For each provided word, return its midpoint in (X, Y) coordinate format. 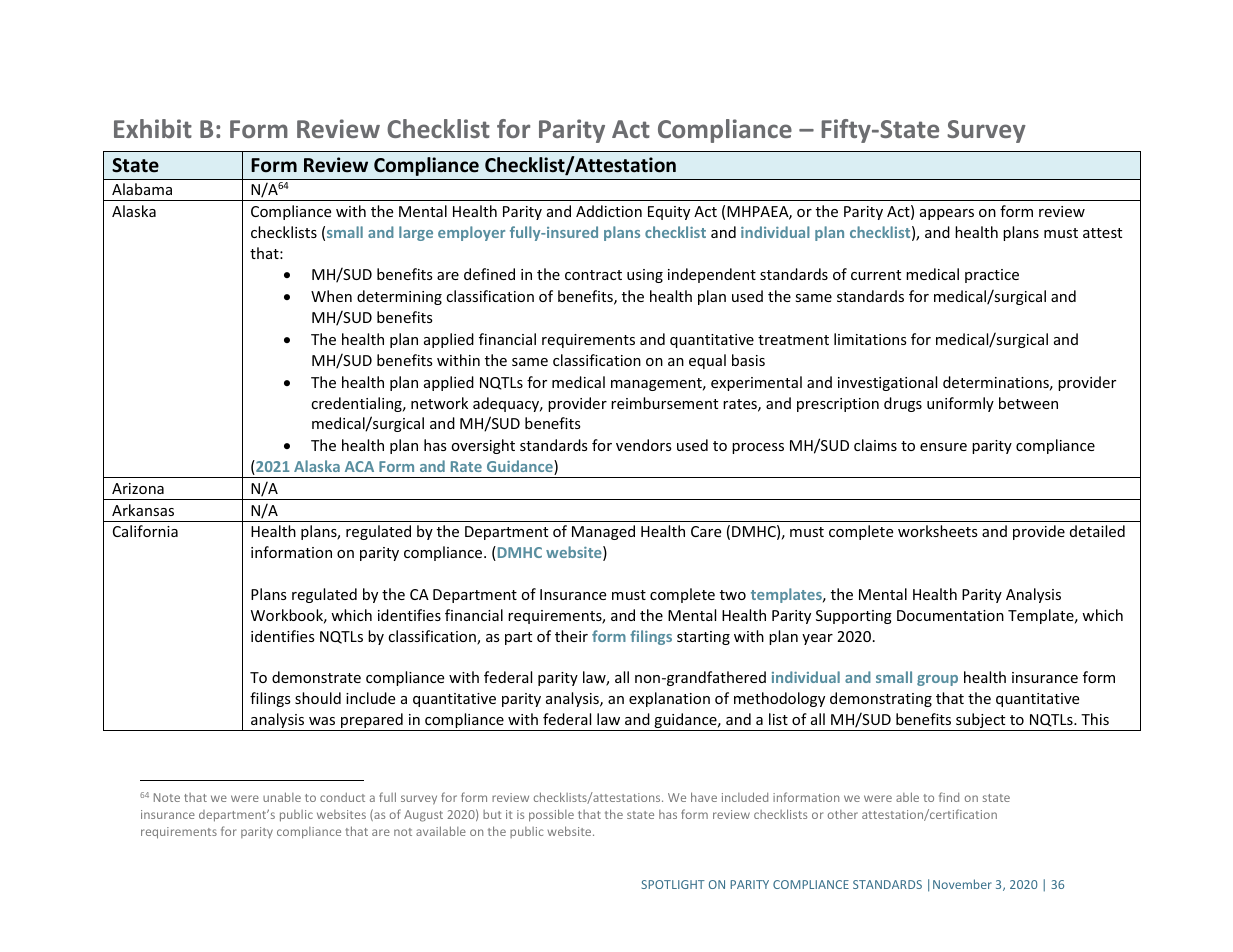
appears (947, 214)
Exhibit (153, 128)
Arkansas (143, 510)
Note (167, 797)
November (962, 884)
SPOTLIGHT (673, 884)
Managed (603, 532)
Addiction (609, 211)
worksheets (938, 531)
